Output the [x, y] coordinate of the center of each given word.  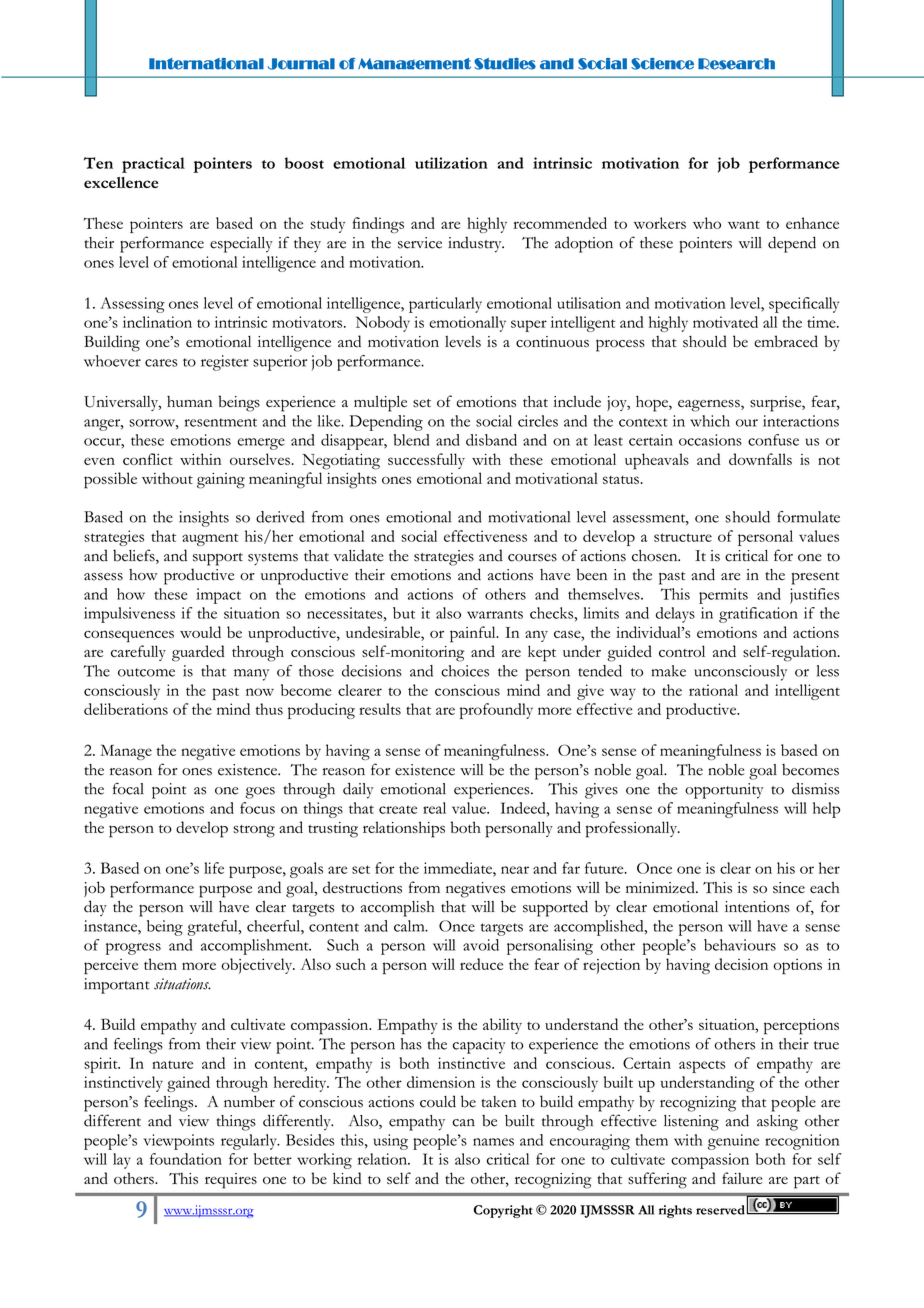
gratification [758, 615]
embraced [786, 341]
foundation [186, 1159]
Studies [505, 64]
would [200, 632]
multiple [380, 404]
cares [161, 363]
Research [736, 64]
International [206, 64]
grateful [213, 928]
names [493, 1142]
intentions [757, 907]
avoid [481, 945]
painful [474, 634]
